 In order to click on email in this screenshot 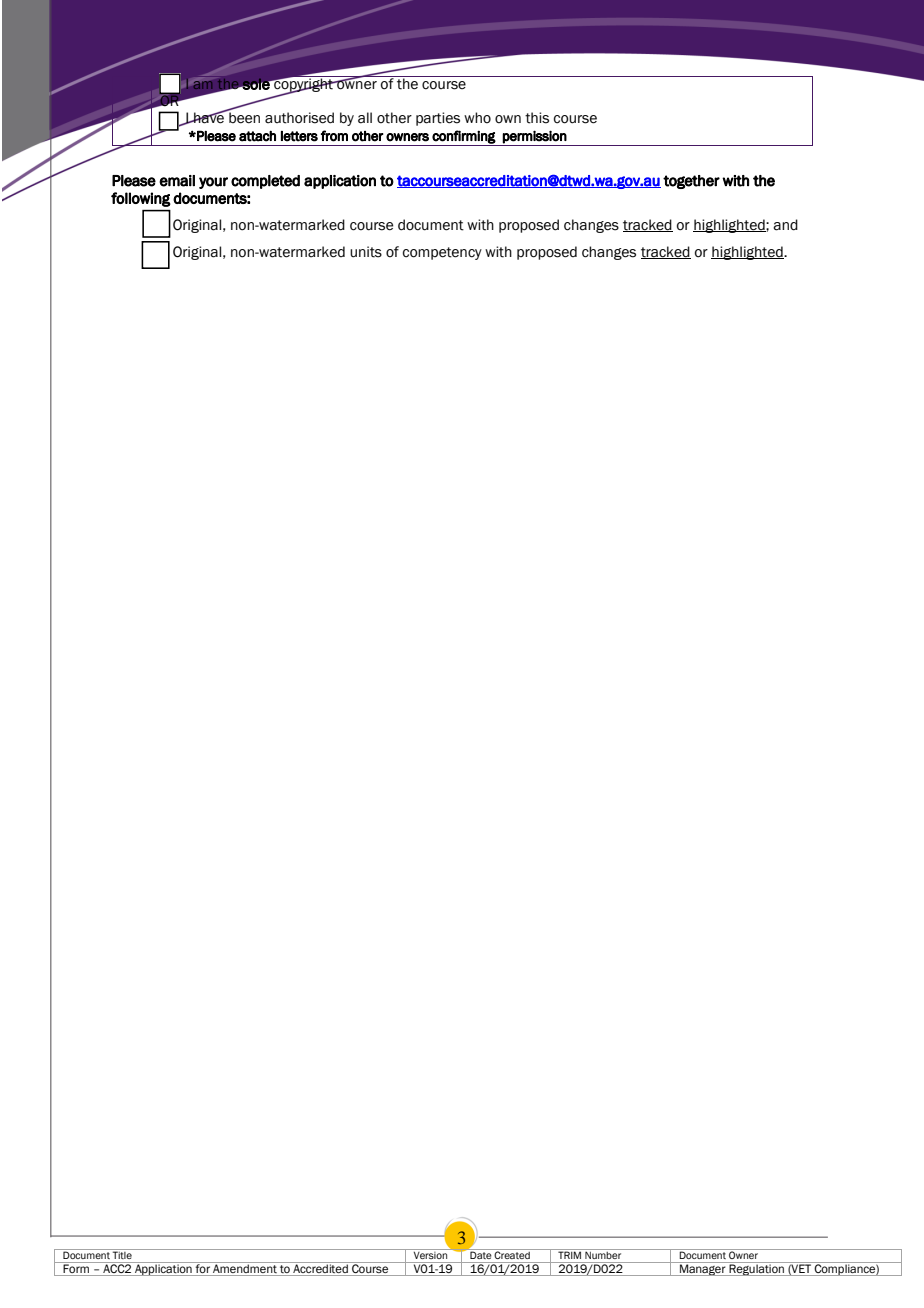, I will do `click(177, 181)`.
